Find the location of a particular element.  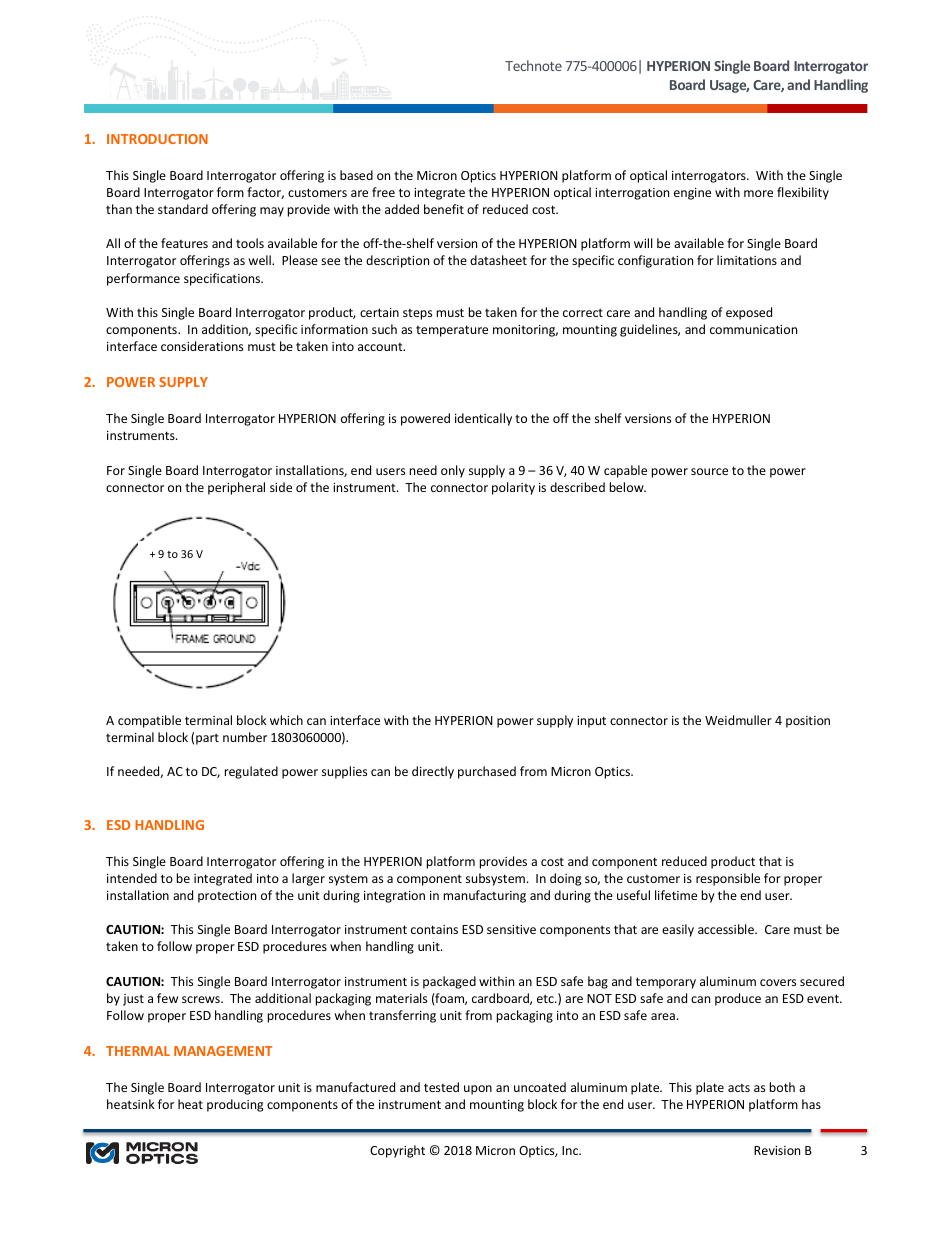

responsible is located at coordinates (728, 879).
